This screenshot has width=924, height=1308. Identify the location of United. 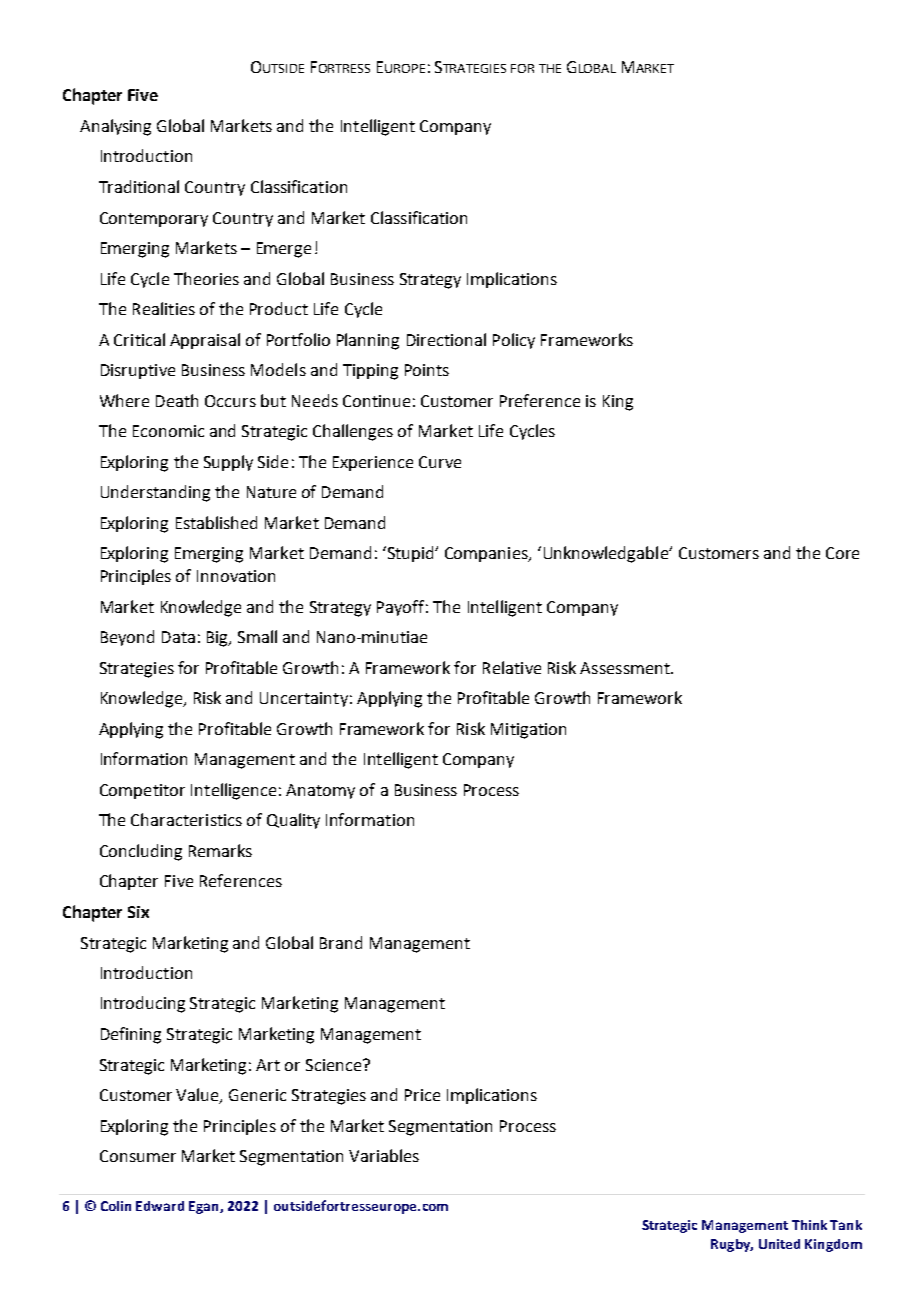
(779, 1244).
